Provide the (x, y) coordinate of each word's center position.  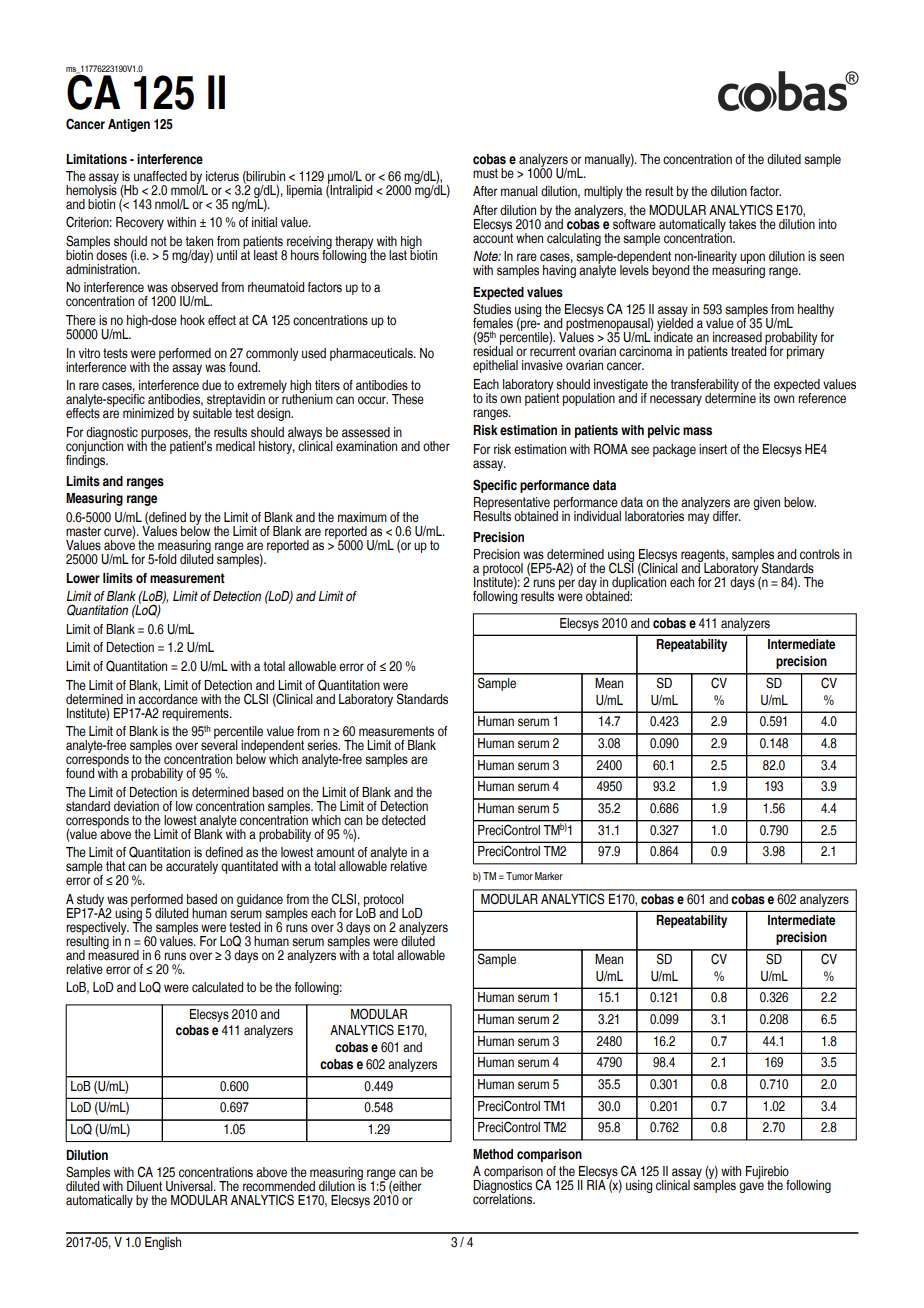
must (485, 173)
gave (751, 1187)
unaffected (160, 176)
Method (493, 1154)
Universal (190, 1186)
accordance (168, 698)
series (323, 745)
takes (742, 224)
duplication (639, 584)
